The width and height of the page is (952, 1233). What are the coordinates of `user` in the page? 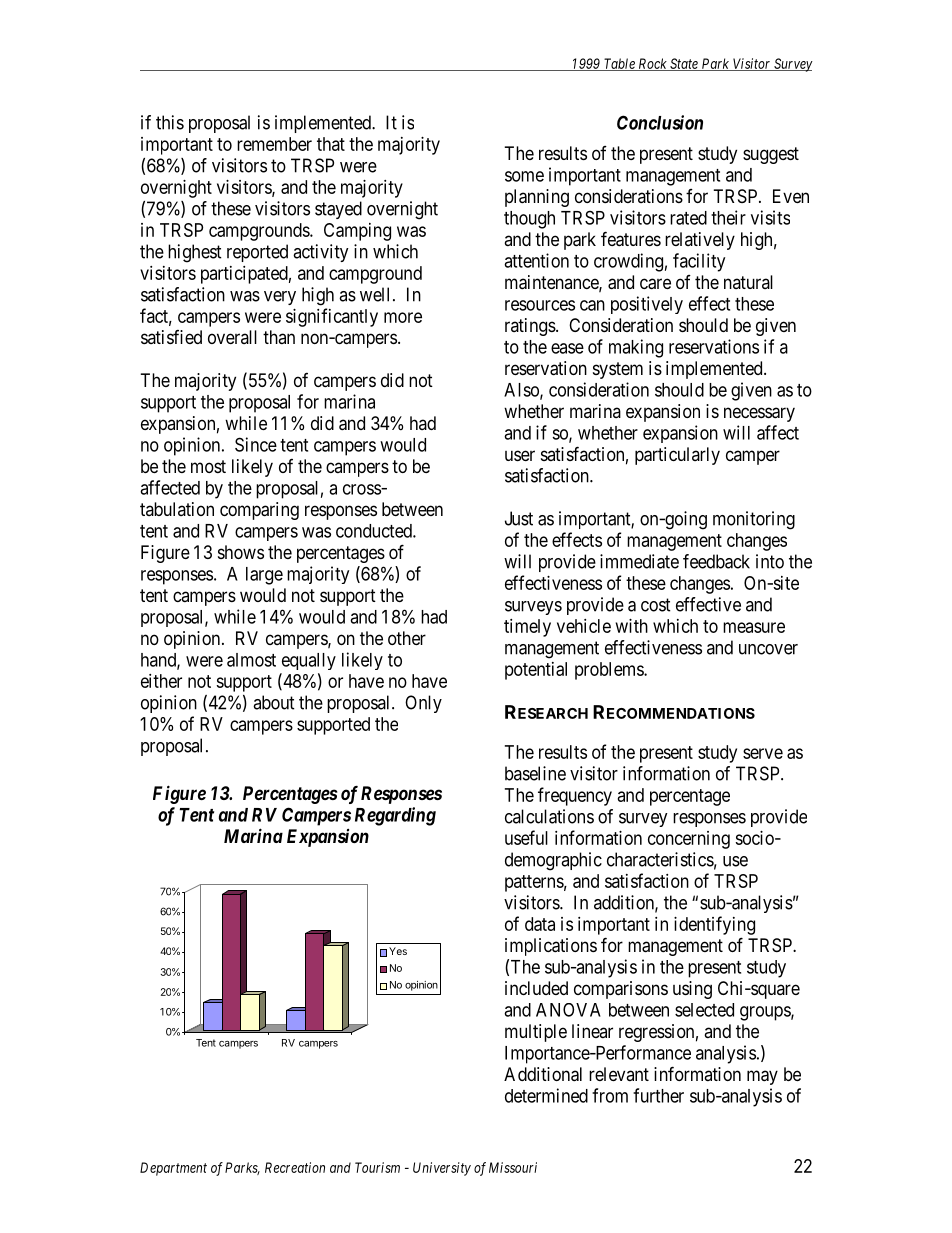 It's located at (520, 455).
